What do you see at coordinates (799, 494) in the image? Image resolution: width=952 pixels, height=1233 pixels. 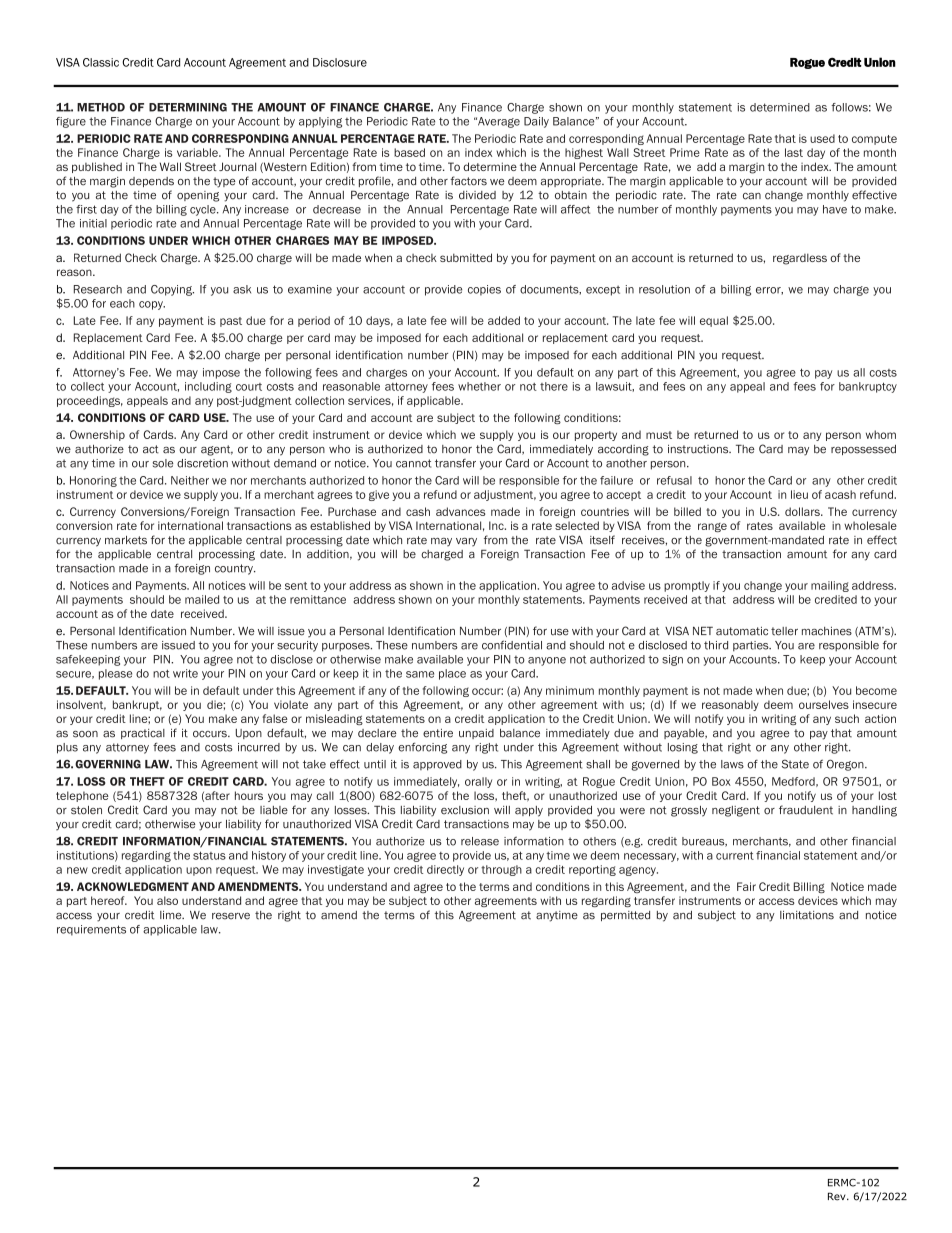 I see `lieu` at bounding box center [799, 494].
